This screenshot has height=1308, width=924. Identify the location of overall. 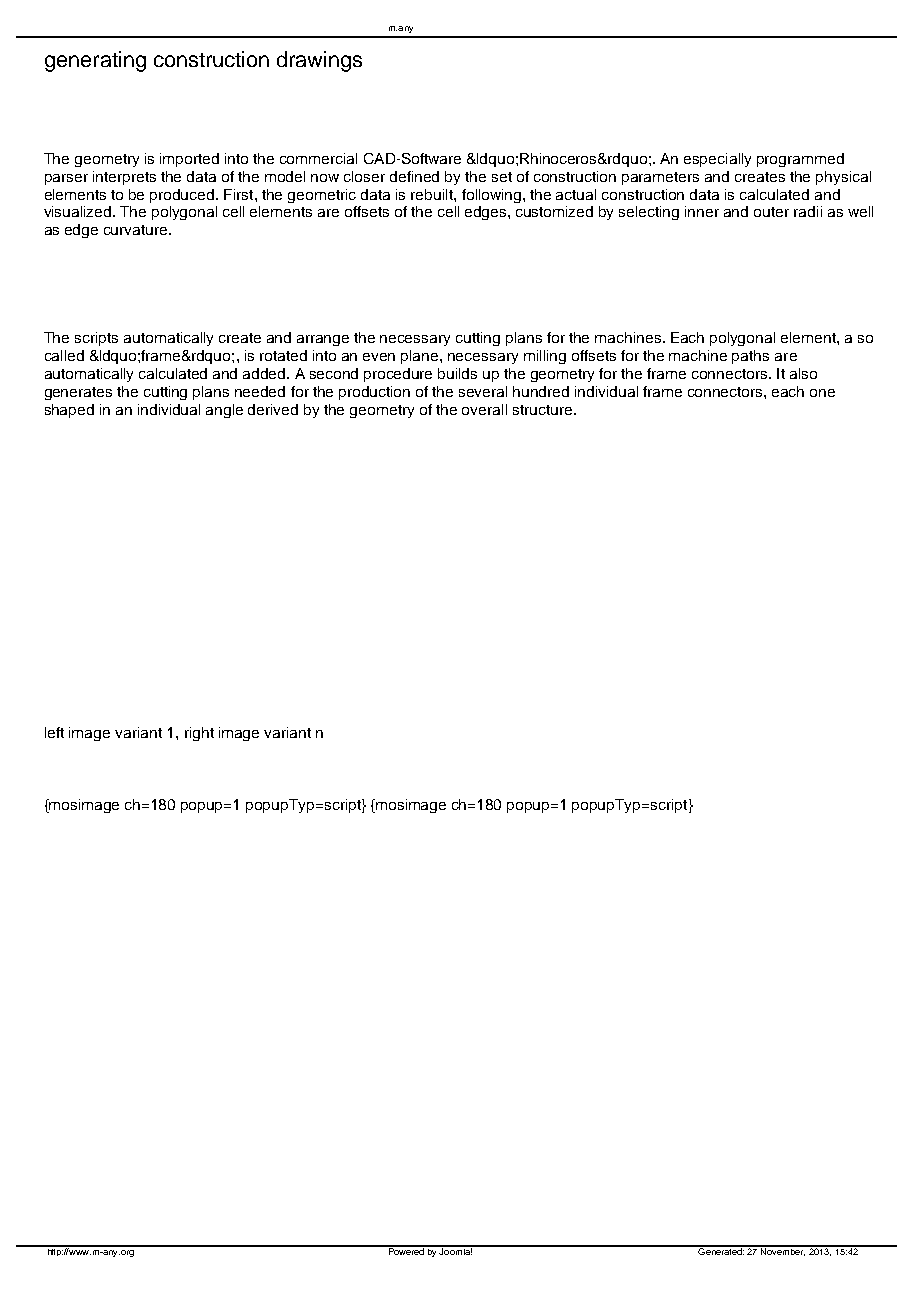
(484, 409).
